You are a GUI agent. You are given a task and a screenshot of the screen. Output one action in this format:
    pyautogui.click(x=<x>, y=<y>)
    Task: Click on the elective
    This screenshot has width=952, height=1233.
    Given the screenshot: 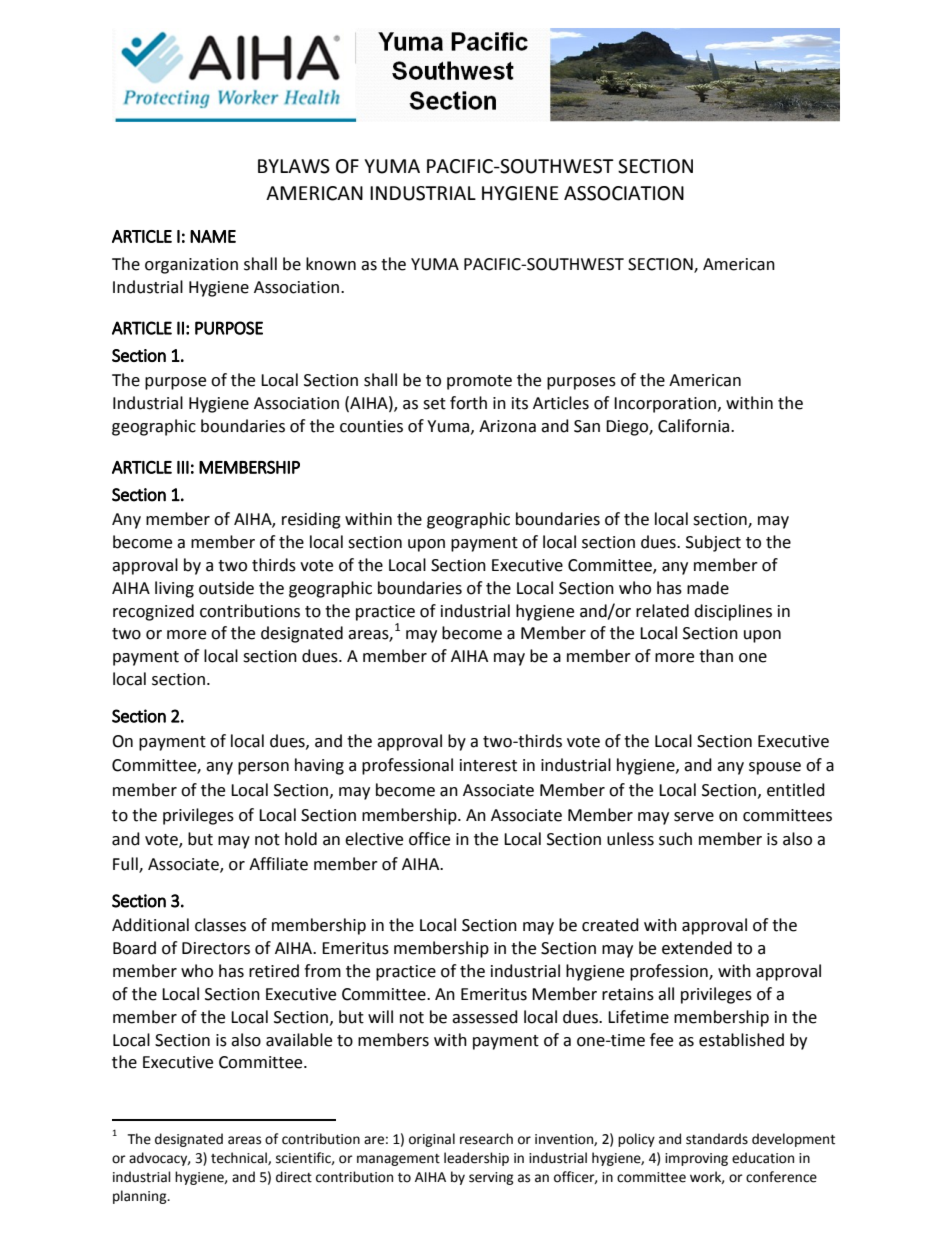 What is the action you would take?
    pyautogui.click(x=374, y=839)
